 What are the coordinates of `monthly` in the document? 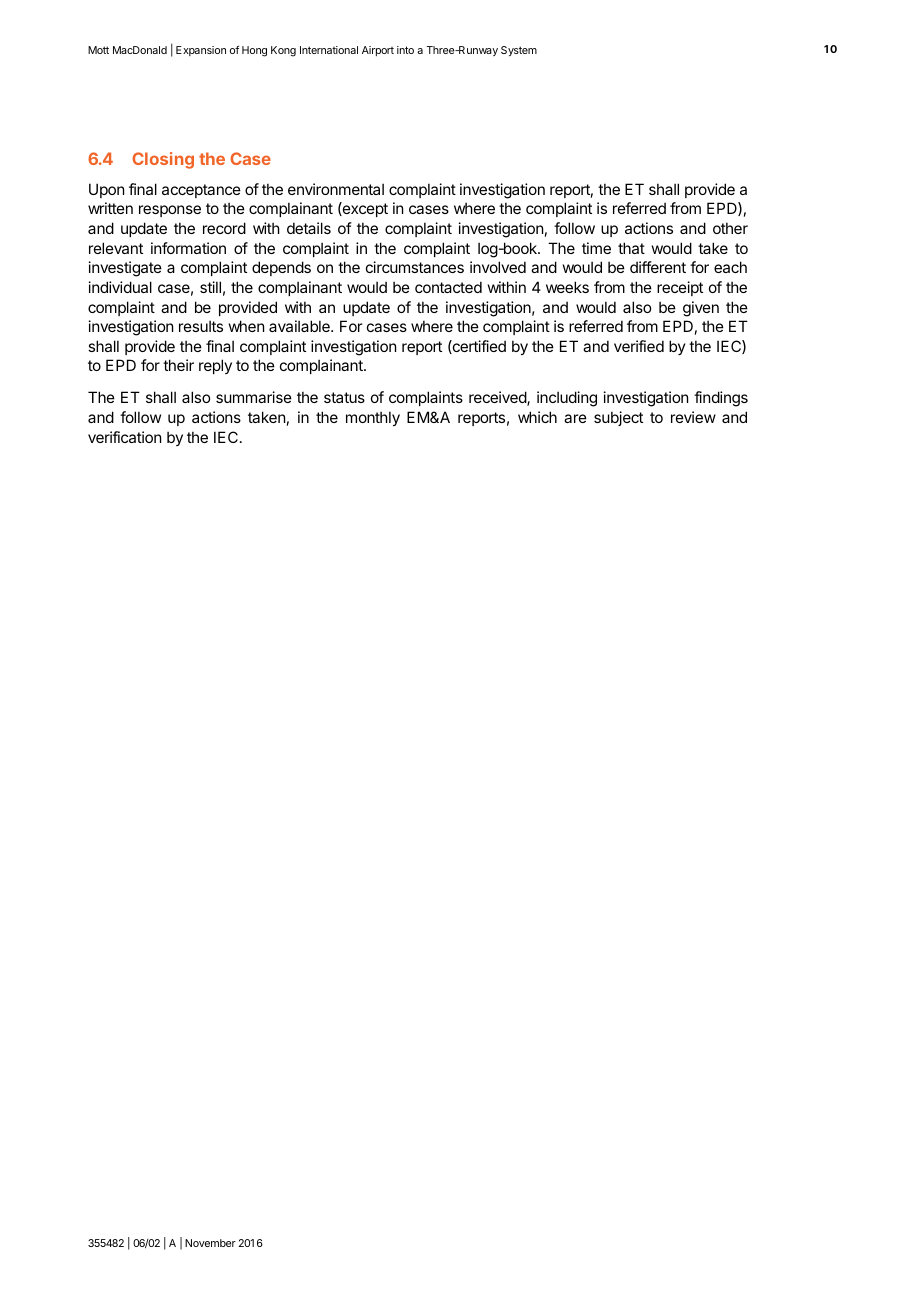 It's located at (373, 418).
